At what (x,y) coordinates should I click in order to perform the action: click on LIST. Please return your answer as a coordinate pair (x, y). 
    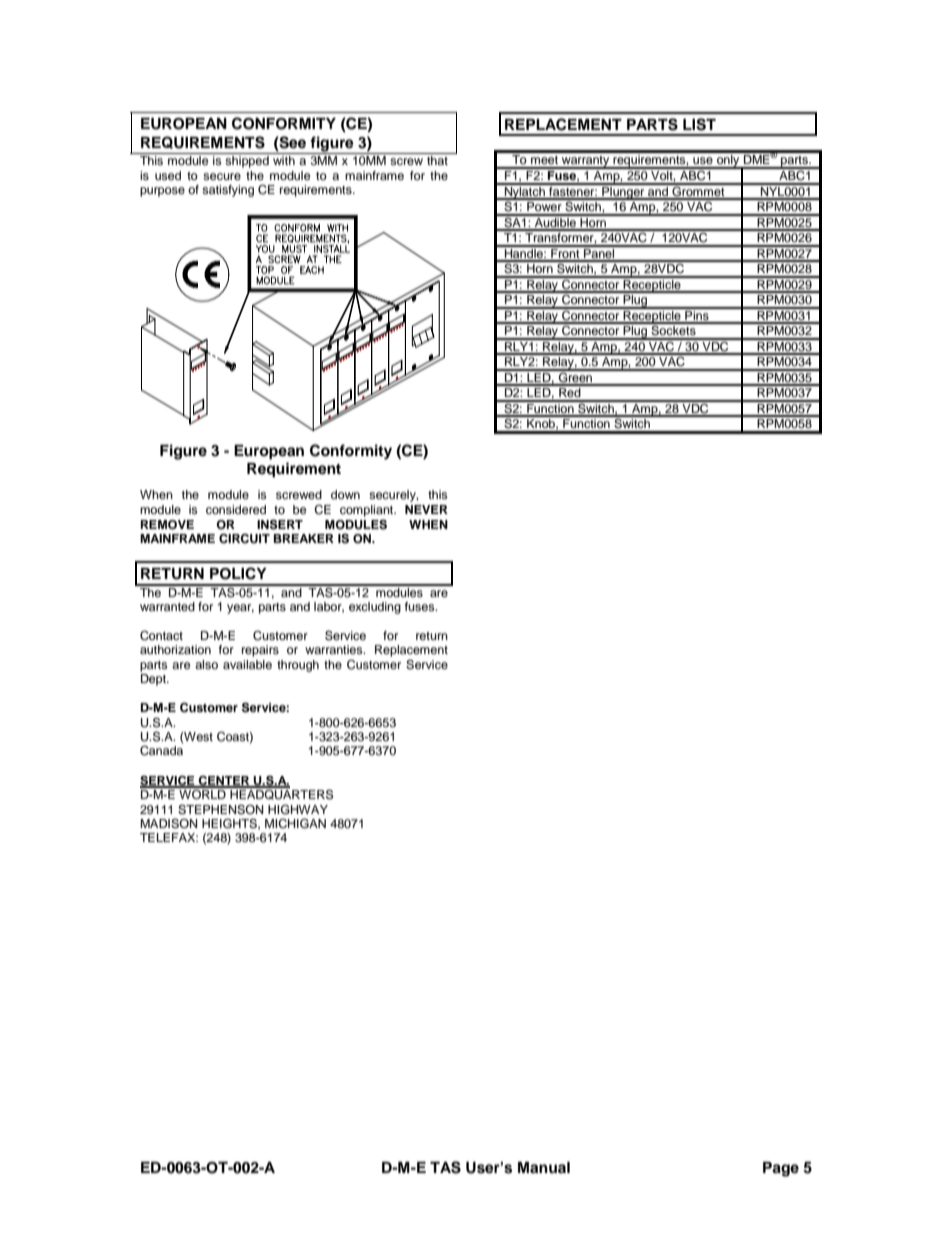
    Looking at the image, I should click on (699, 124).
